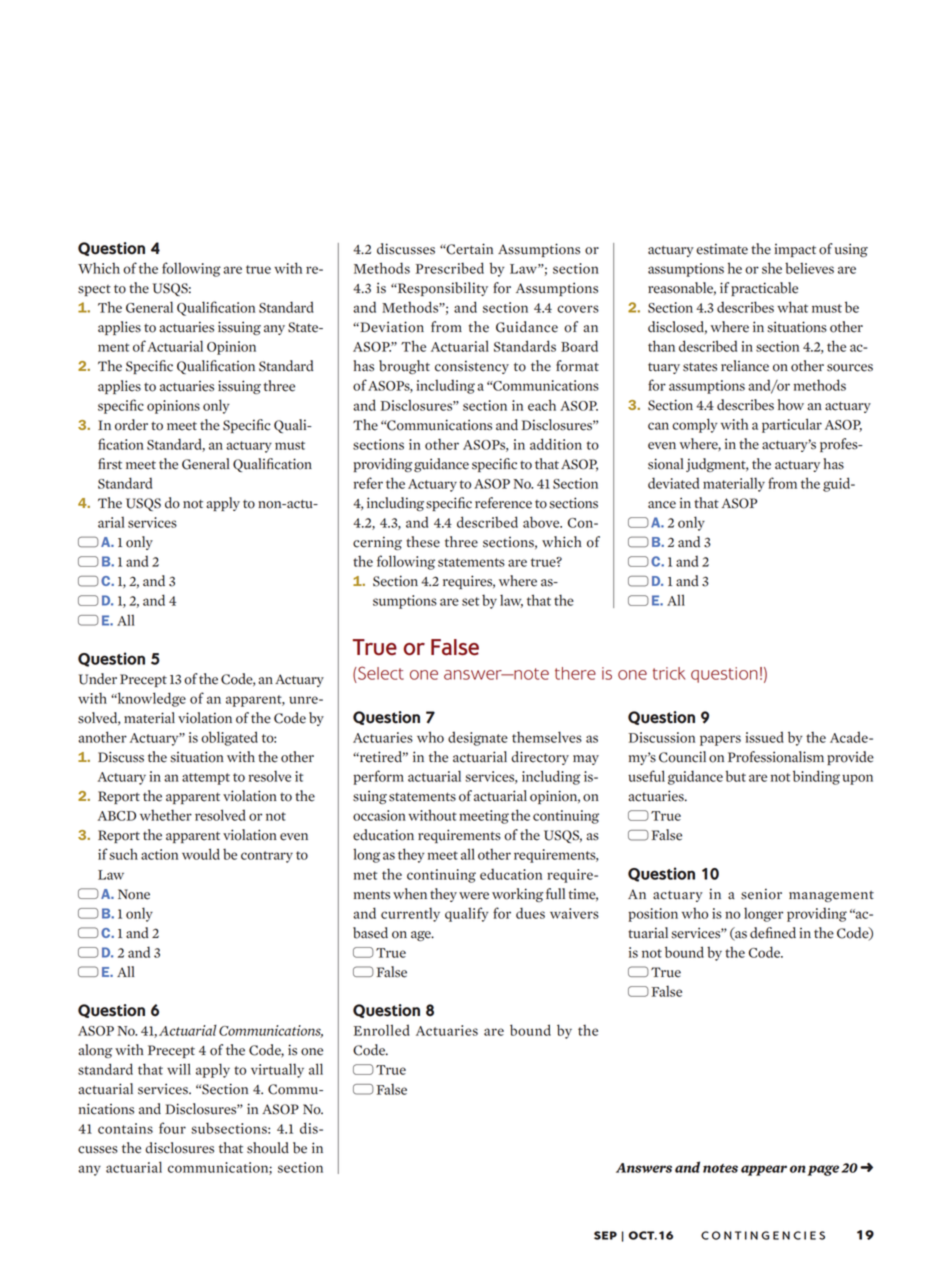  Describe the element at coordinates (478, 738) in the screenshot. I see `designate` at that location.
